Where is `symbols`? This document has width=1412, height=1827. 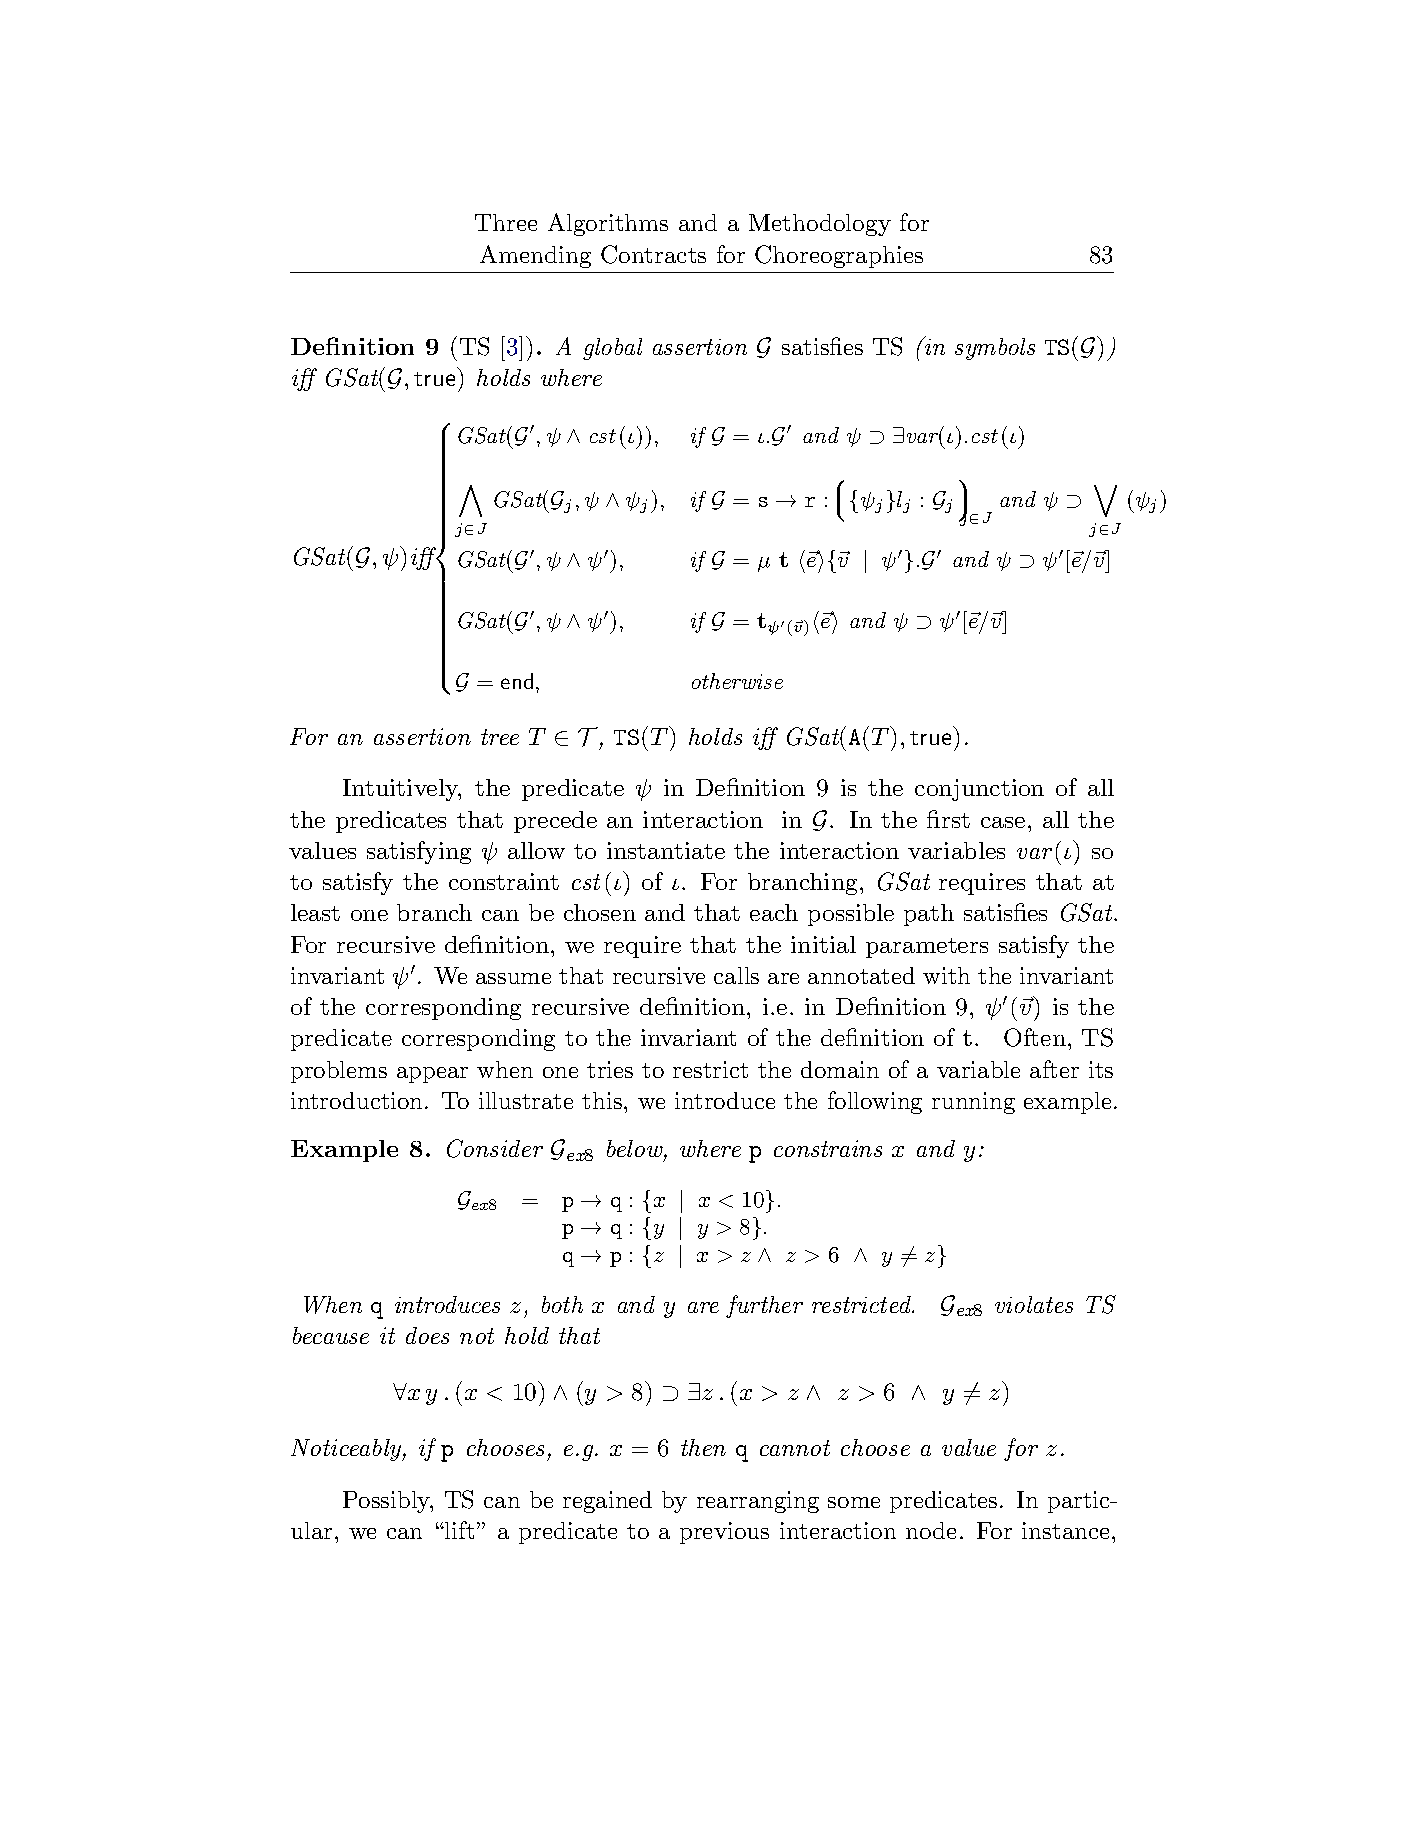 symbols is located at coordinates (995, 349).
